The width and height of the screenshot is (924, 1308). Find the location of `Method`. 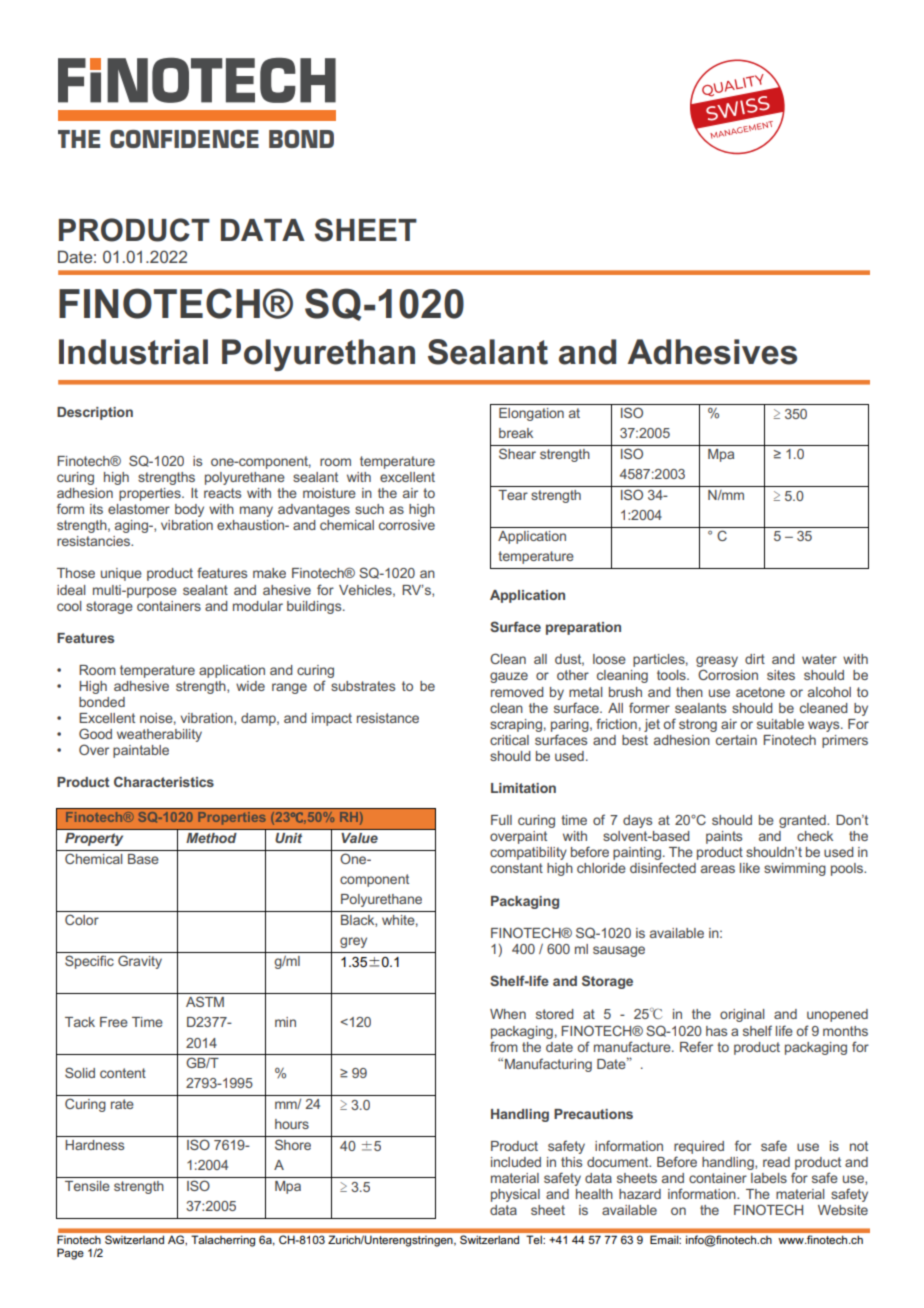

Method is located at coordinates (211, 838).
